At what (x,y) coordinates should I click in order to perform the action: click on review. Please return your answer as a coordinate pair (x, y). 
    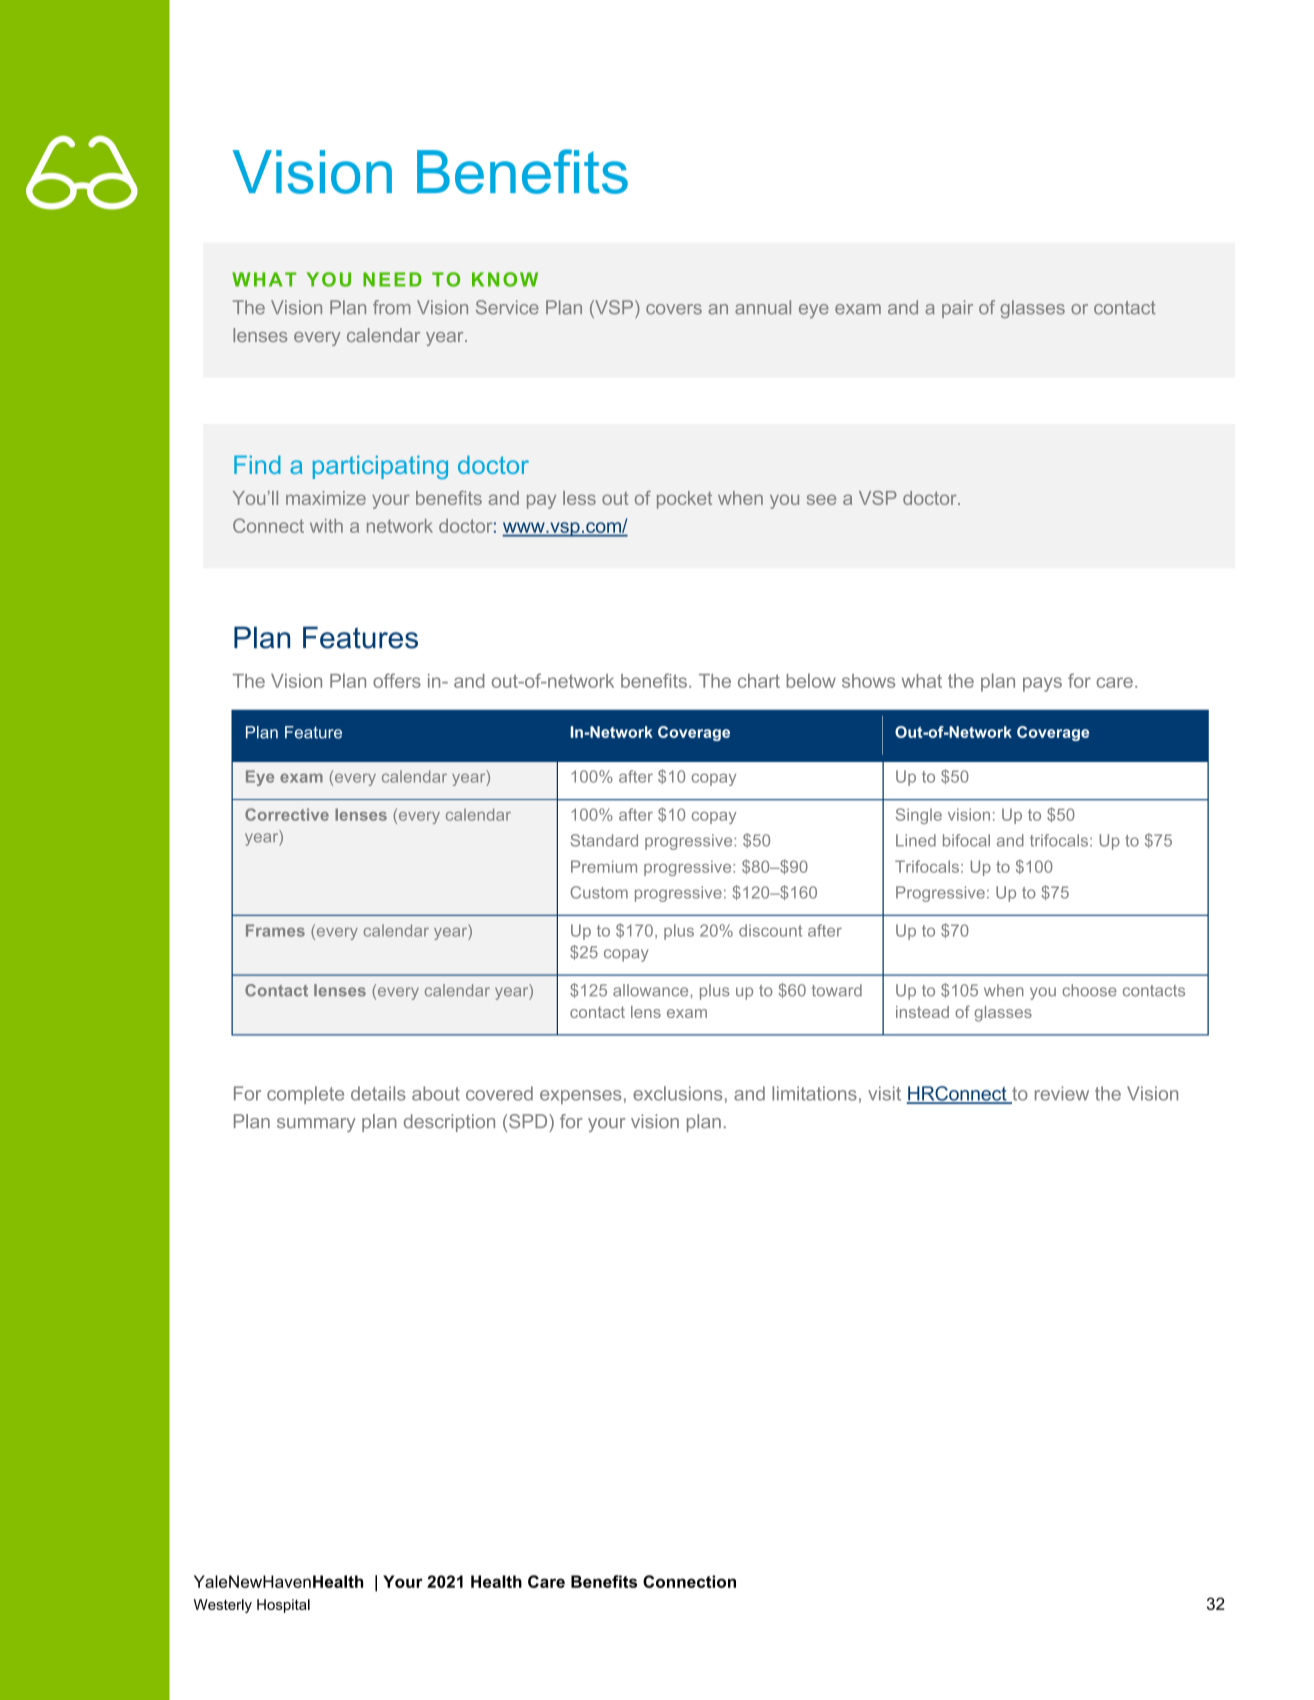
    Looking at the image, I should click on (1062, 1093).
